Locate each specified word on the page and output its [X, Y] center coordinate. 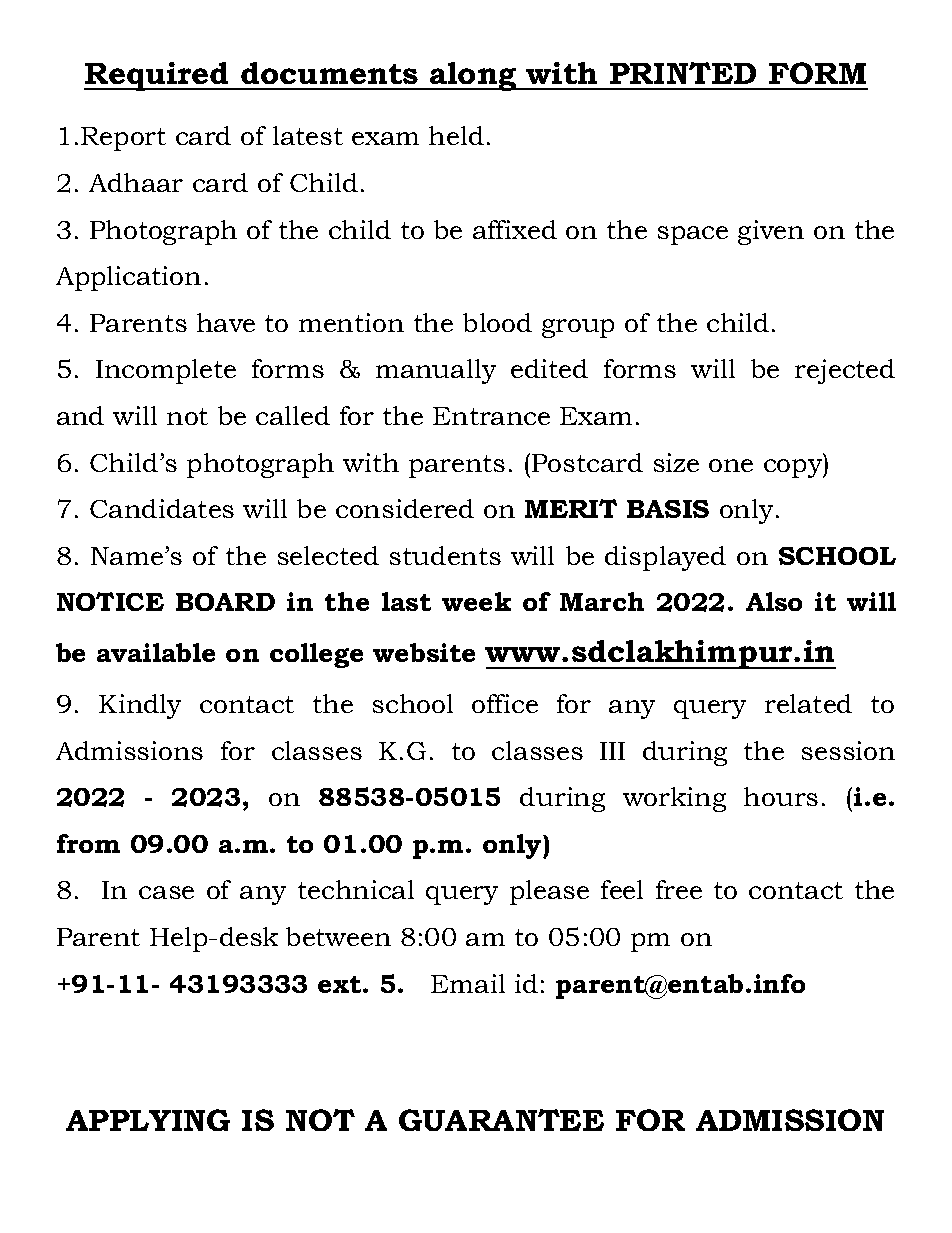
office [505, 703]
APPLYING [148, 1120]
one [731, 465]
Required [157, 76]
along [473, 76]
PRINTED [683, 73]
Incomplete [166, 371]
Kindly [140, 706]
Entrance [491, 416]
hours [781, 796]
